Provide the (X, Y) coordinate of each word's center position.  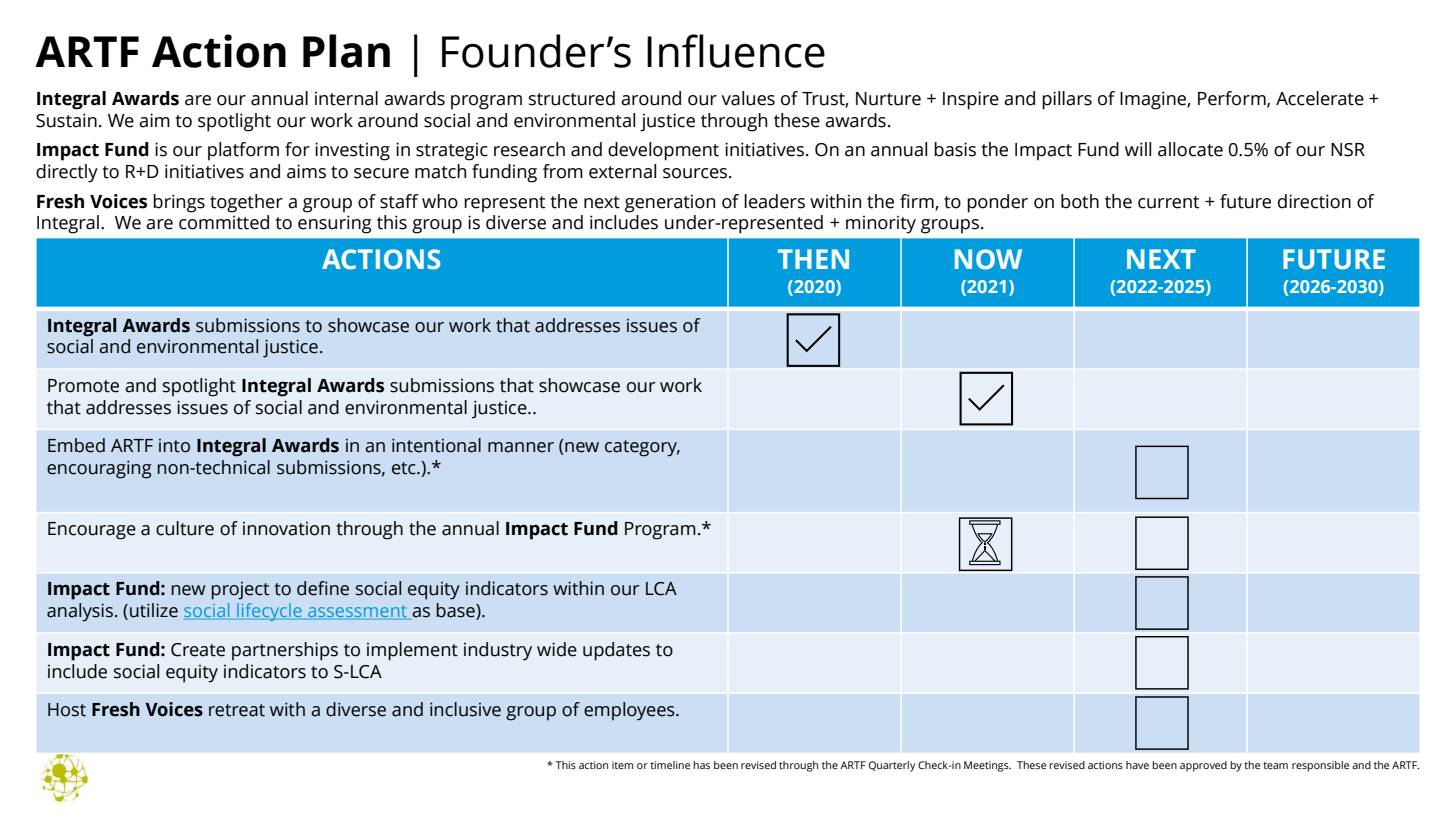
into (174, 446)
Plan (346, 51)
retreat (237, 710)
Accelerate (1320, 98)
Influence (736, 51)
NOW (988, 259)
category (642, 448)
